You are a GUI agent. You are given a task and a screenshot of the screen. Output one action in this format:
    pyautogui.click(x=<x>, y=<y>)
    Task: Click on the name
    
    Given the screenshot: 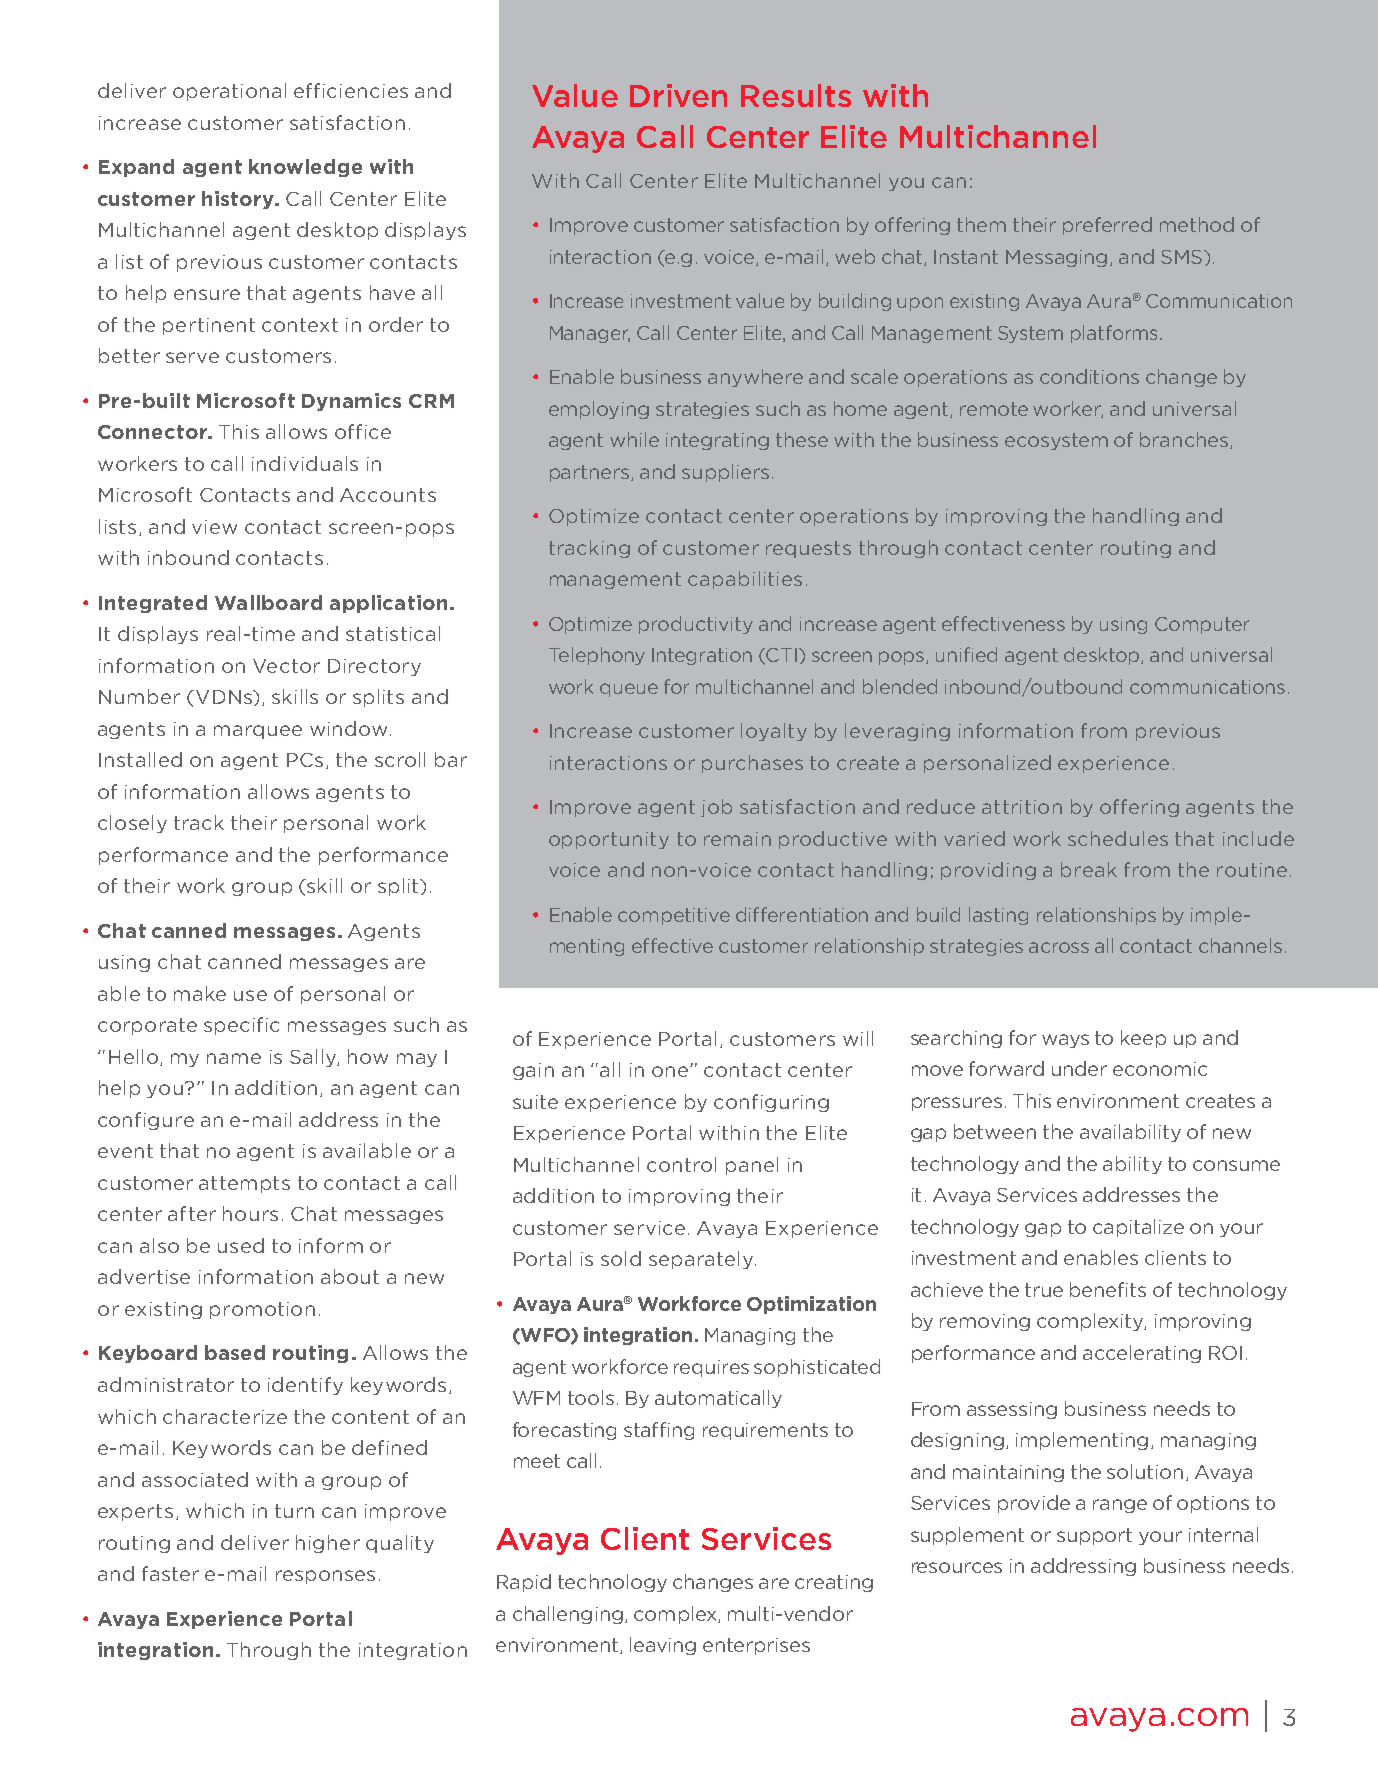 What is the action you would take?
    pyautogui.click(x=234, y=1058)
